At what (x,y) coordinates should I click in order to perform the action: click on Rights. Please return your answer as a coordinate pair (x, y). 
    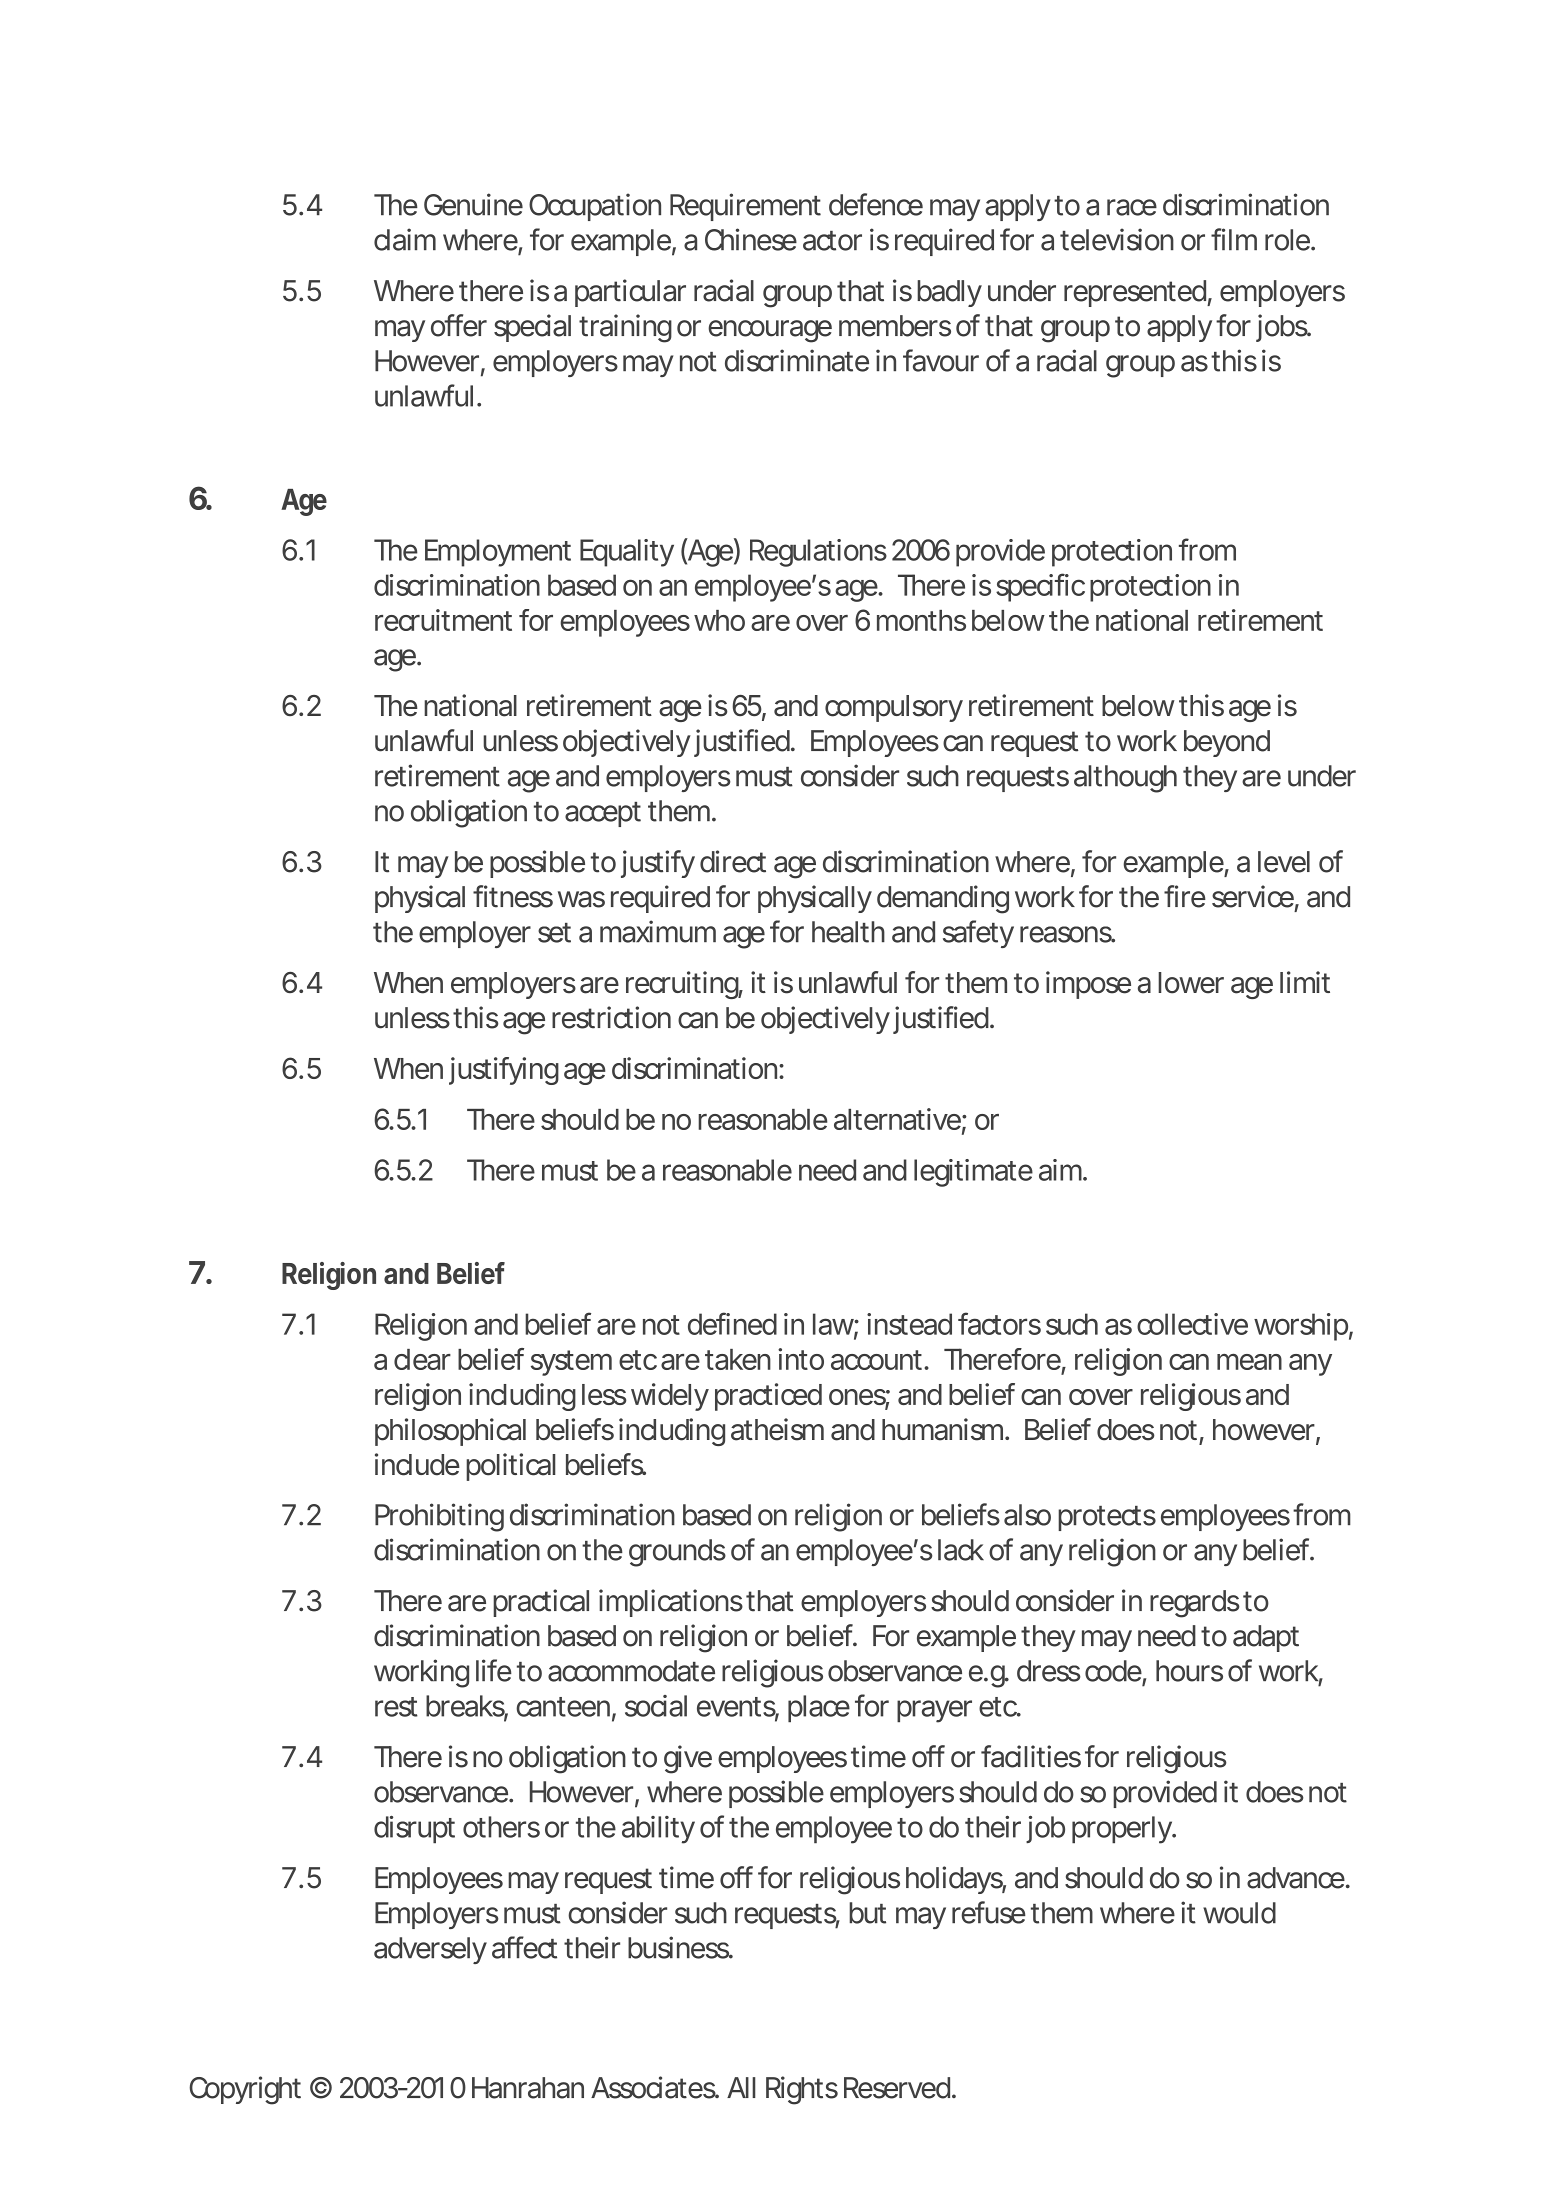
    Looking at the image, I should click on (802, 2090).
